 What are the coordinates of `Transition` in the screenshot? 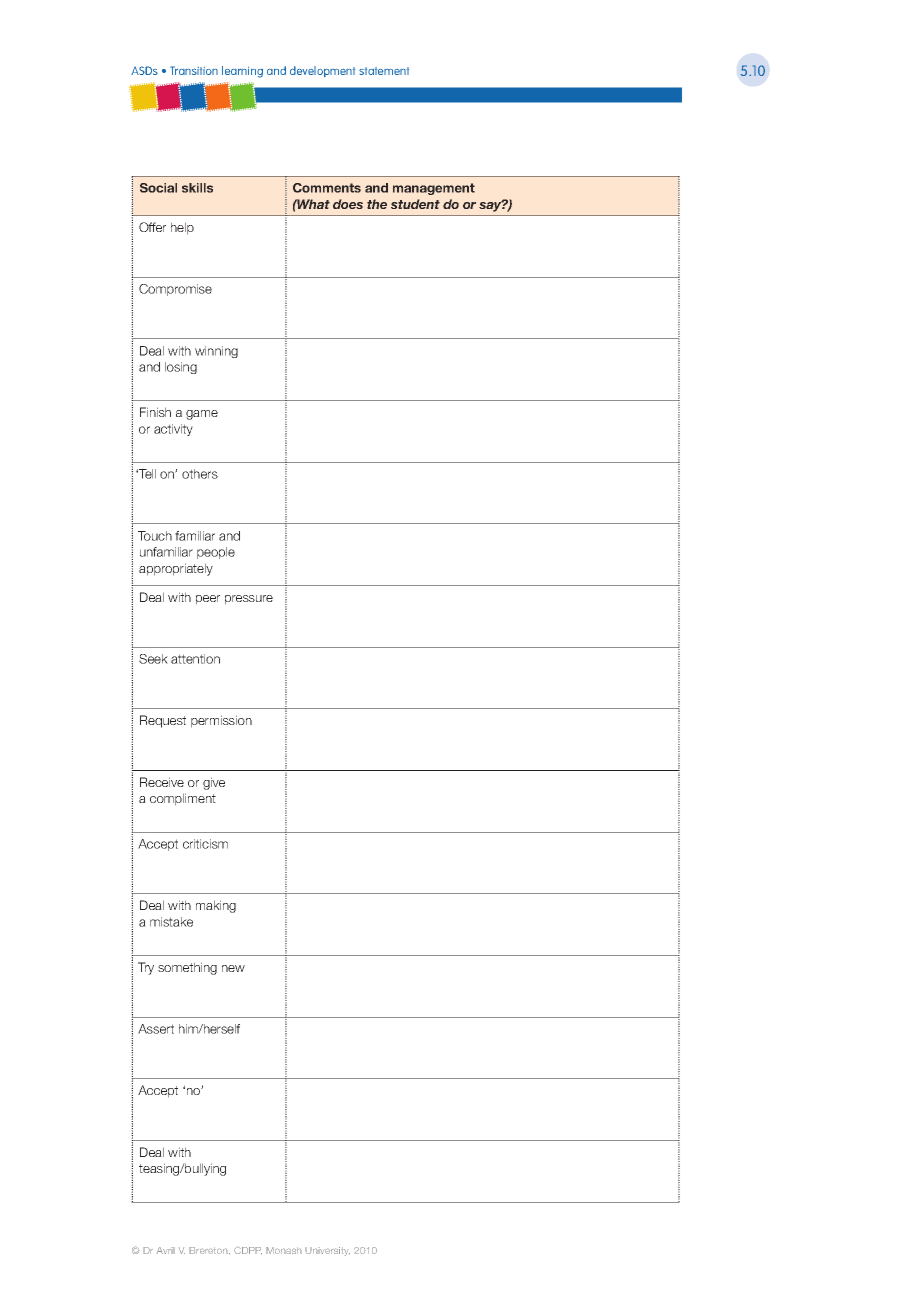 It's located at (194, 70).
